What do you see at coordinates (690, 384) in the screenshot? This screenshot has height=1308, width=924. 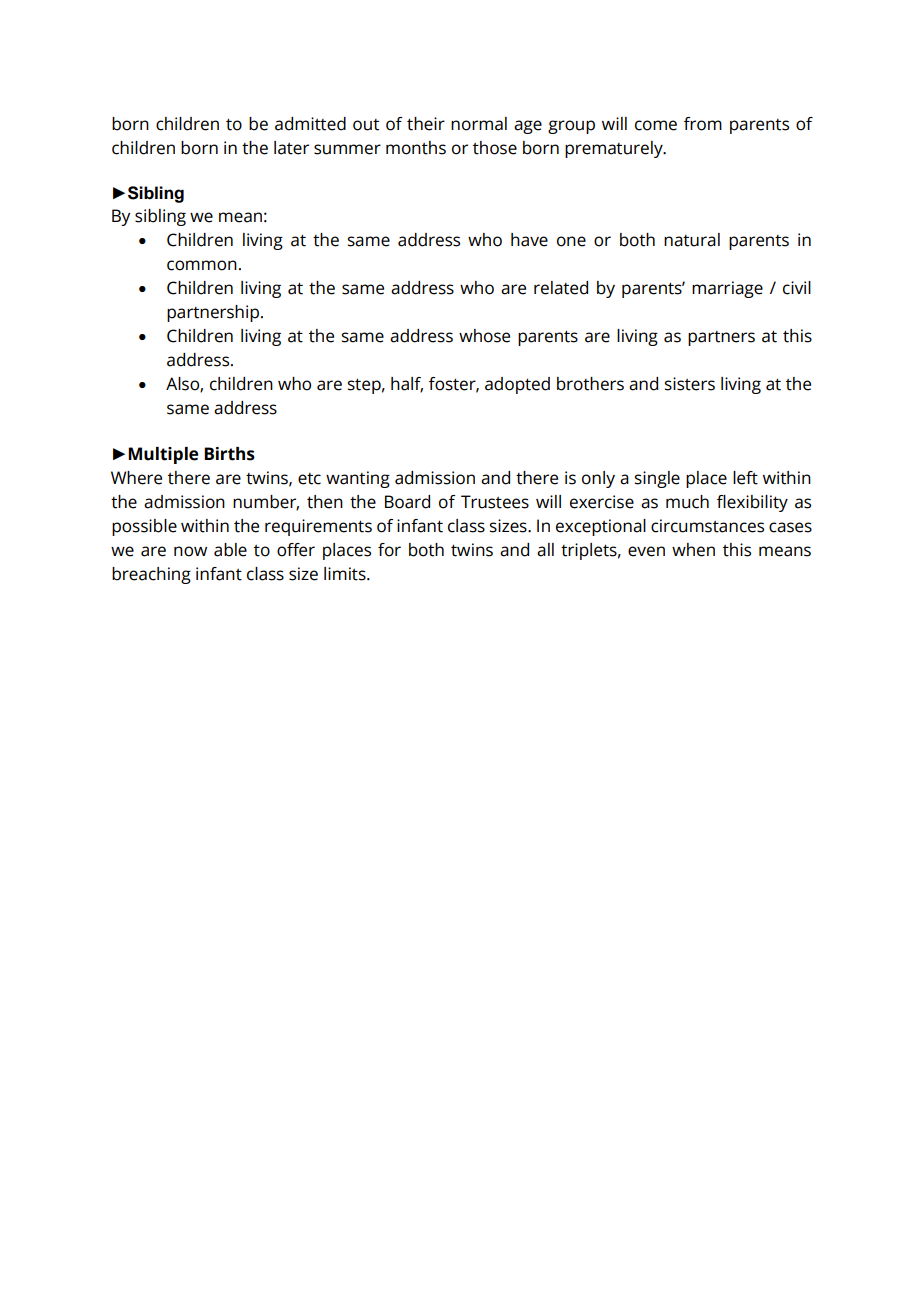 I see `sisters` at bounding box center [690, 384].
